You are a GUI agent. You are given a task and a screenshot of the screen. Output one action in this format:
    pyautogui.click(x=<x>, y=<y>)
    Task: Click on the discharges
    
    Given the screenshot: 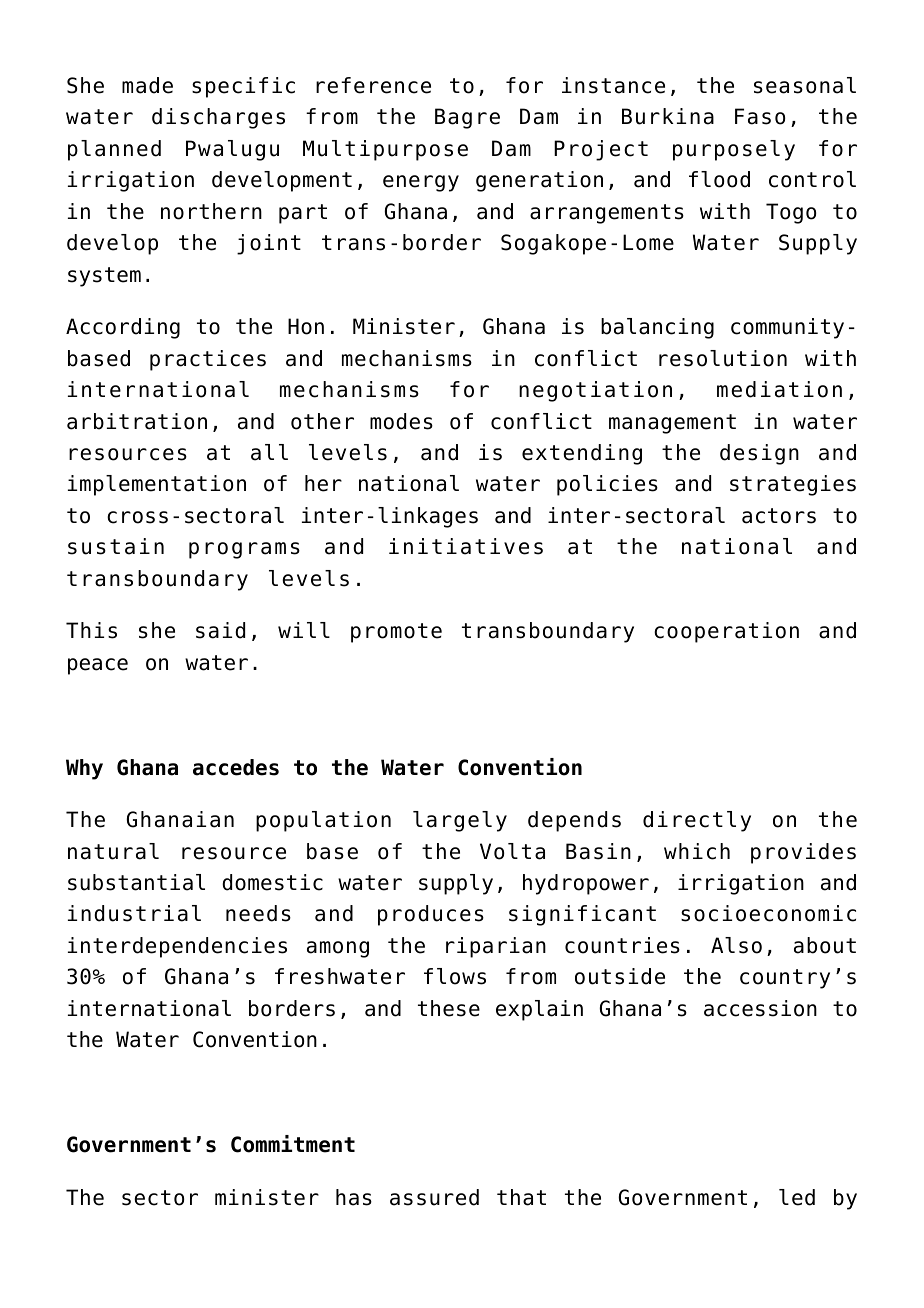 What is the action you would take?
    pyautogui.click(x=218, y=118)
